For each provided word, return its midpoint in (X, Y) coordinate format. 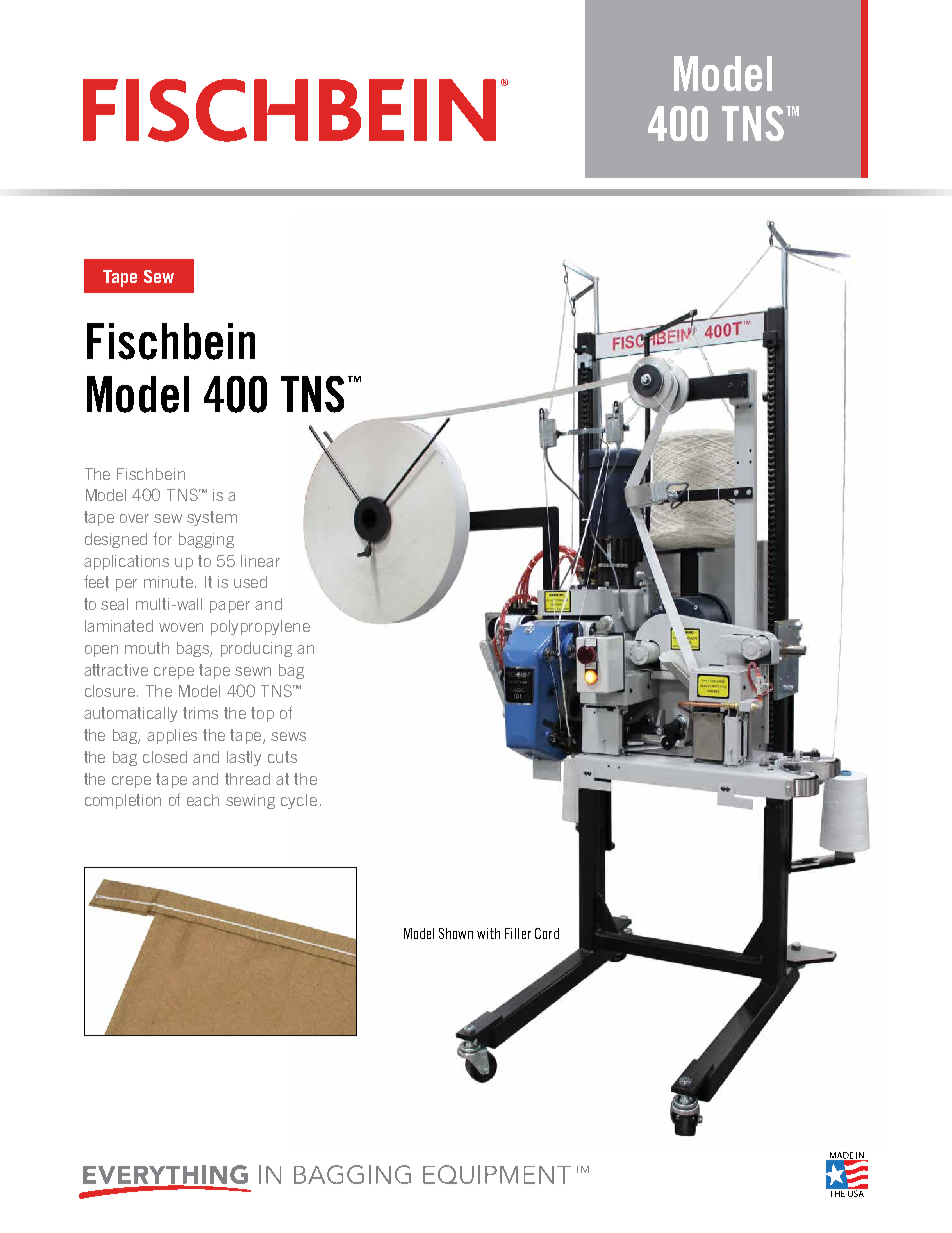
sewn (253, 671)
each (203, 800)
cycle (299, 801)
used (250, 582)
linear (260, 561)
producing (256, 649)
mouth (147, 648)
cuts (282, 757)
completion (123, 801)
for (162, 538)
